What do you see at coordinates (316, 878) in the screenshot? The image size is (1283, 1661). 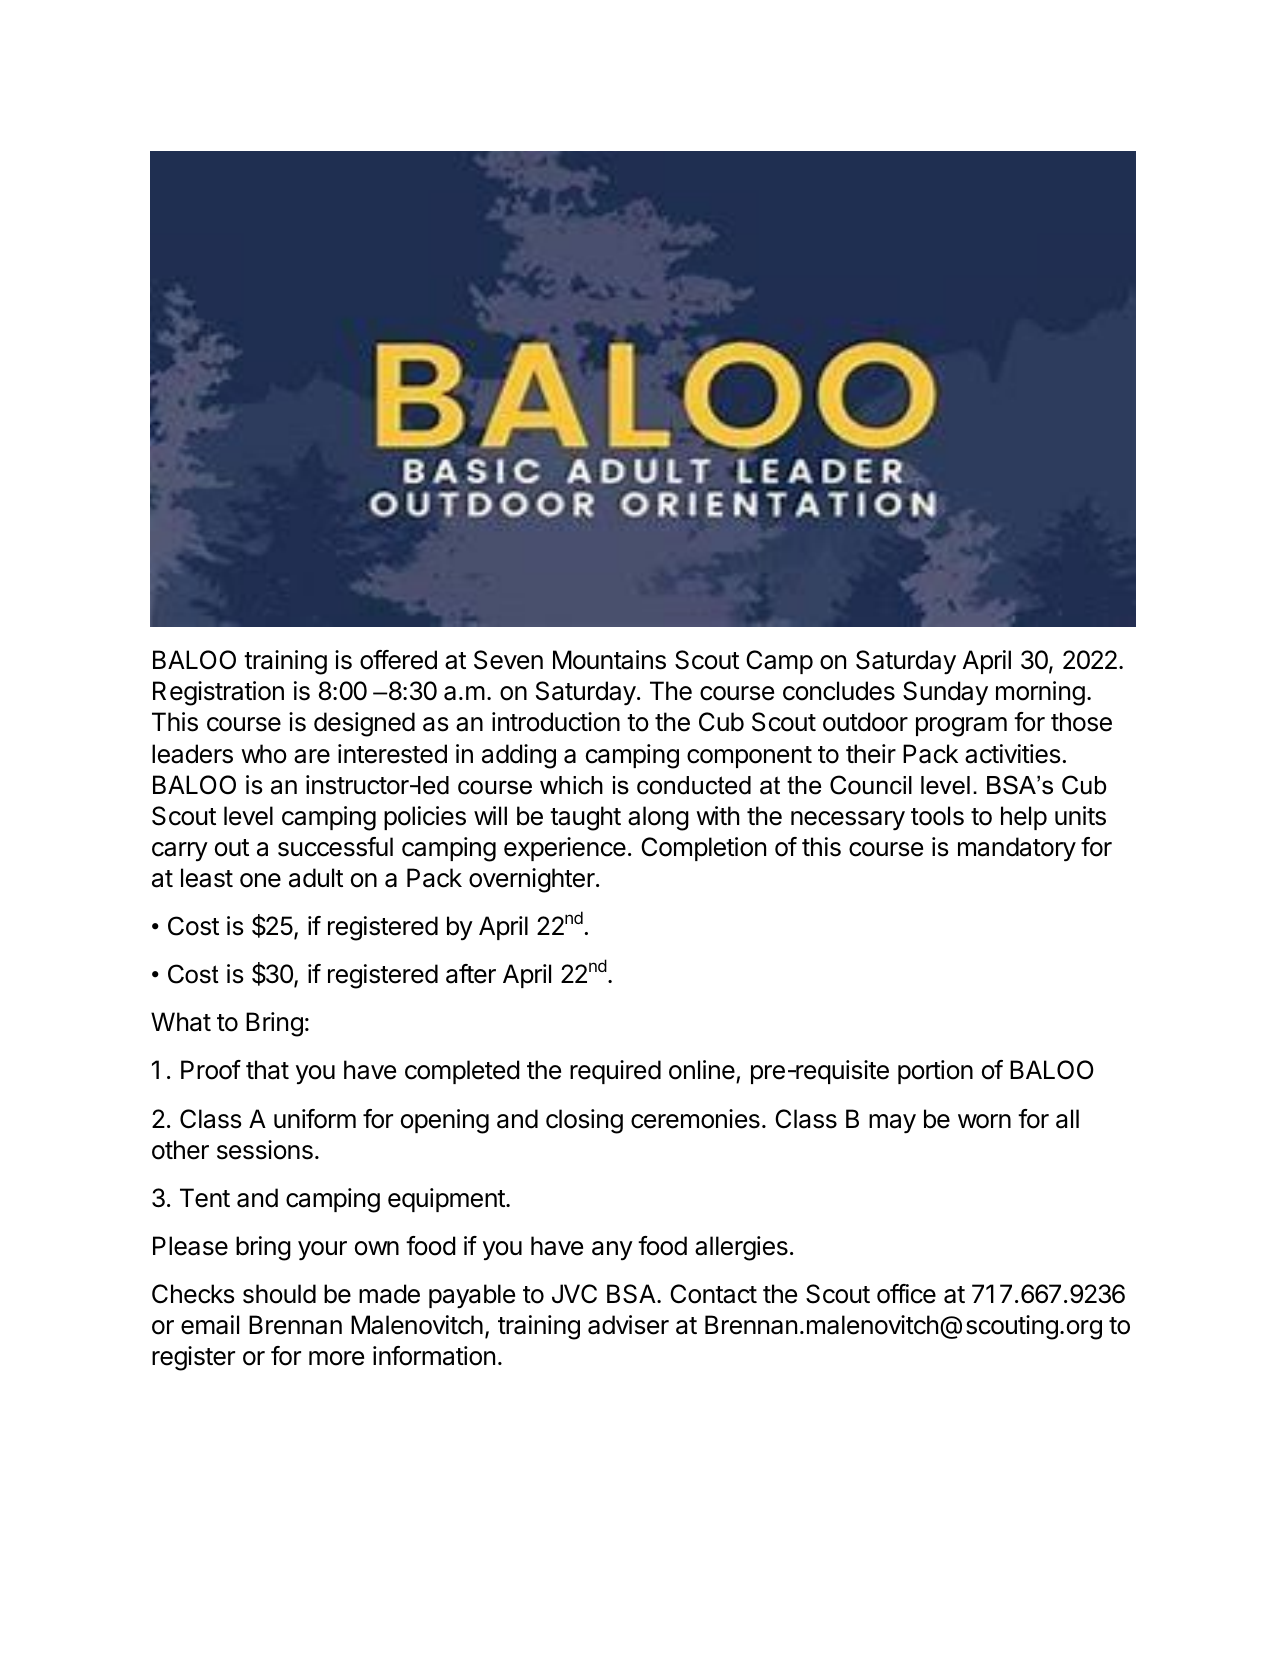 I see `adult` at bounding box center [316, 878].
